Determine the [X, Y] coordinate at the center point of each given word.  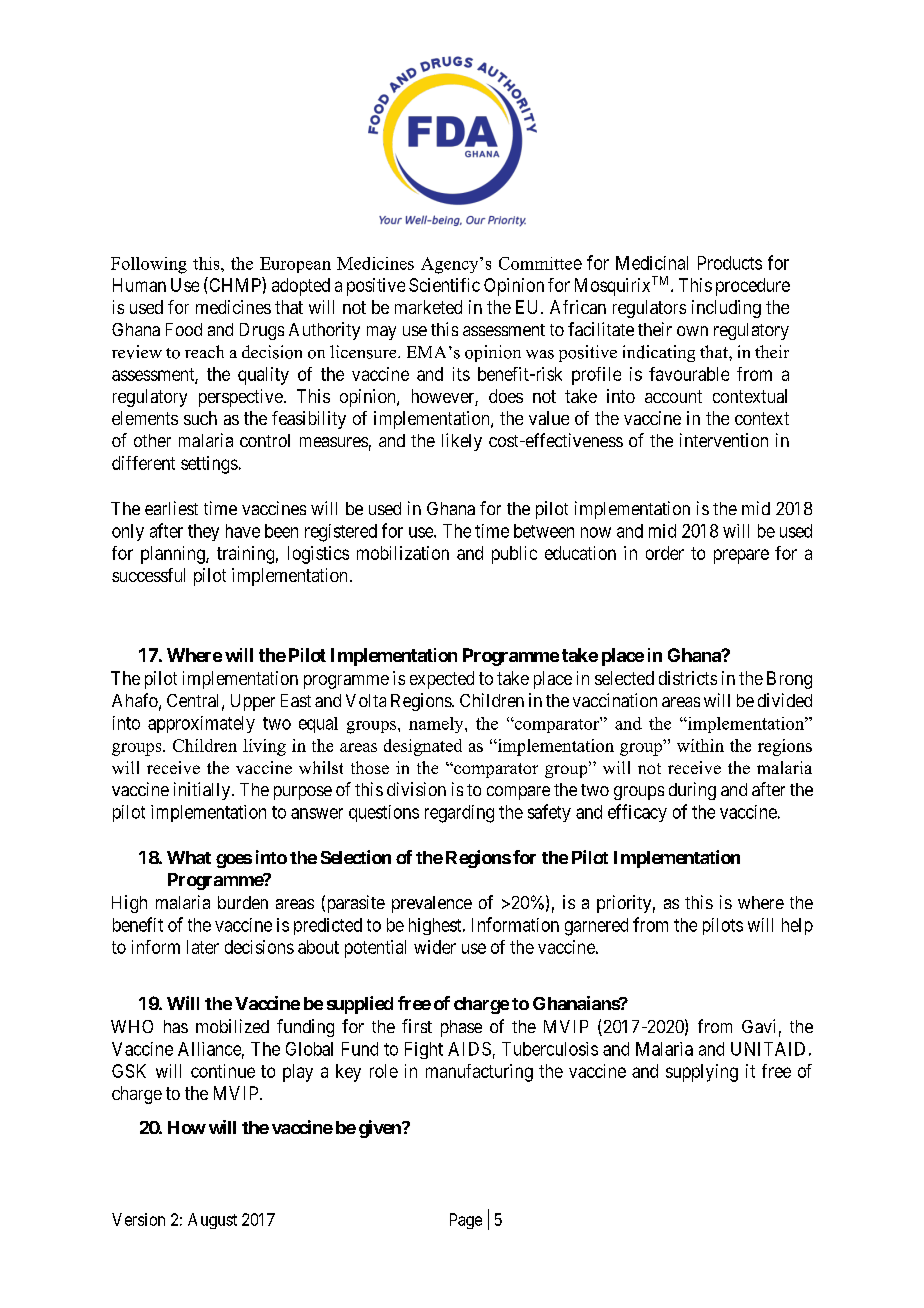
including [726, 309]
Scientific [444, 285]
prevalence [432, 904]
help [797, 926]
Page [466, 1221]
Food [184, 329]
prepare [741, 556]
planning [174, 555]
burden [243, 902]
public [514, 555]
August [212, 1221]
